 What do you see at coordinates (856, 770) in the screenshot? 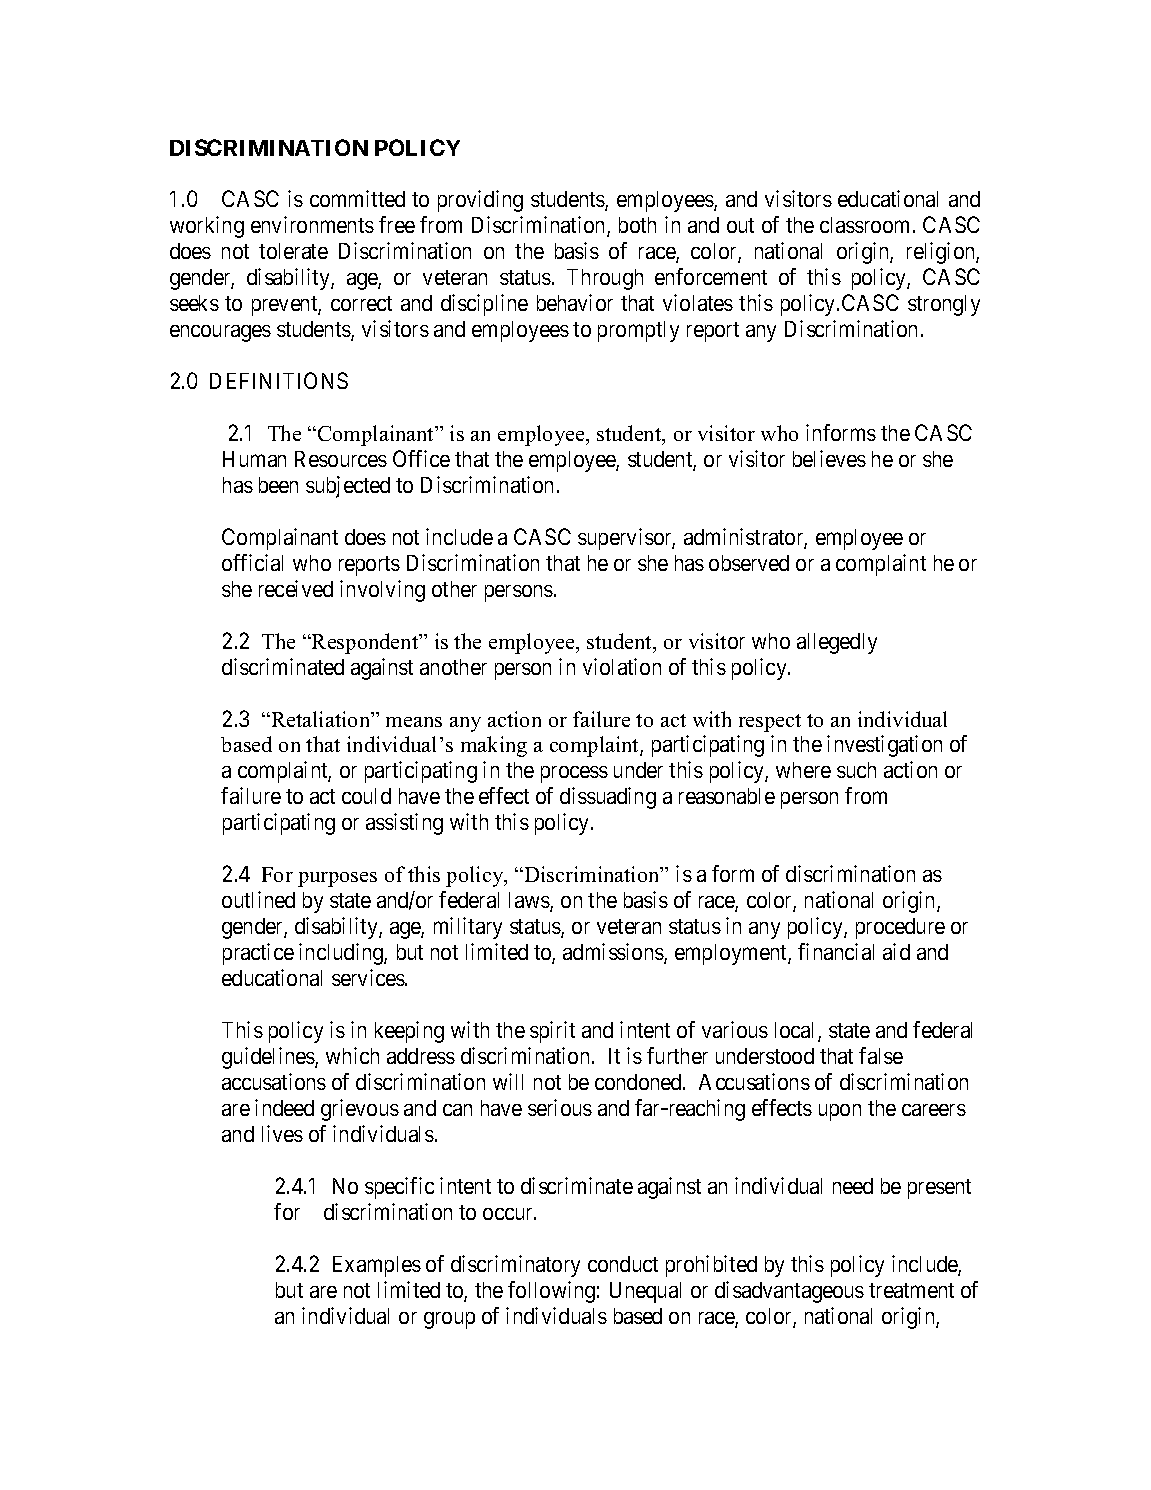
I see `such` at bounding box center [856, 770].
